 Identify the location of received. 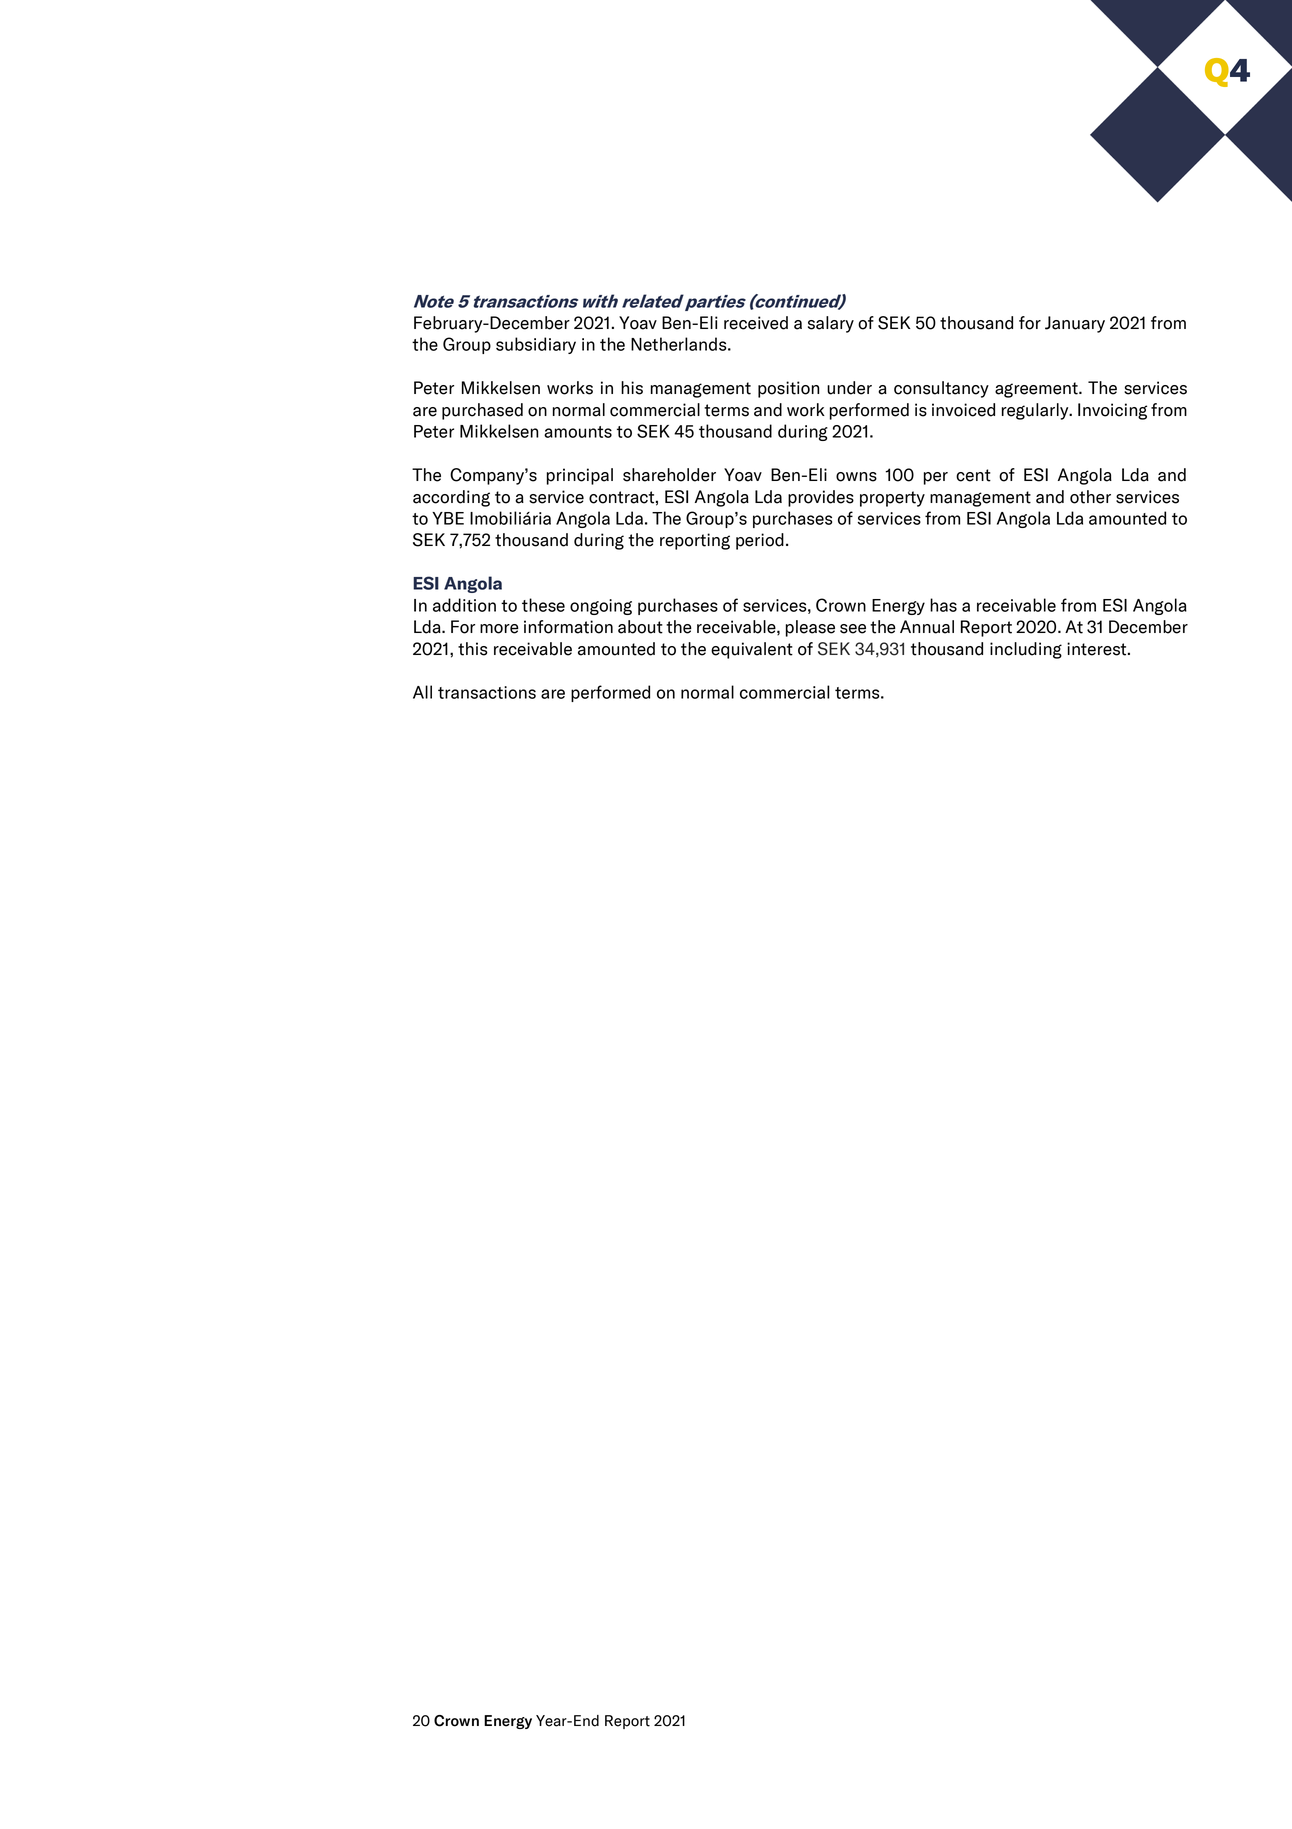
(756, 323).
